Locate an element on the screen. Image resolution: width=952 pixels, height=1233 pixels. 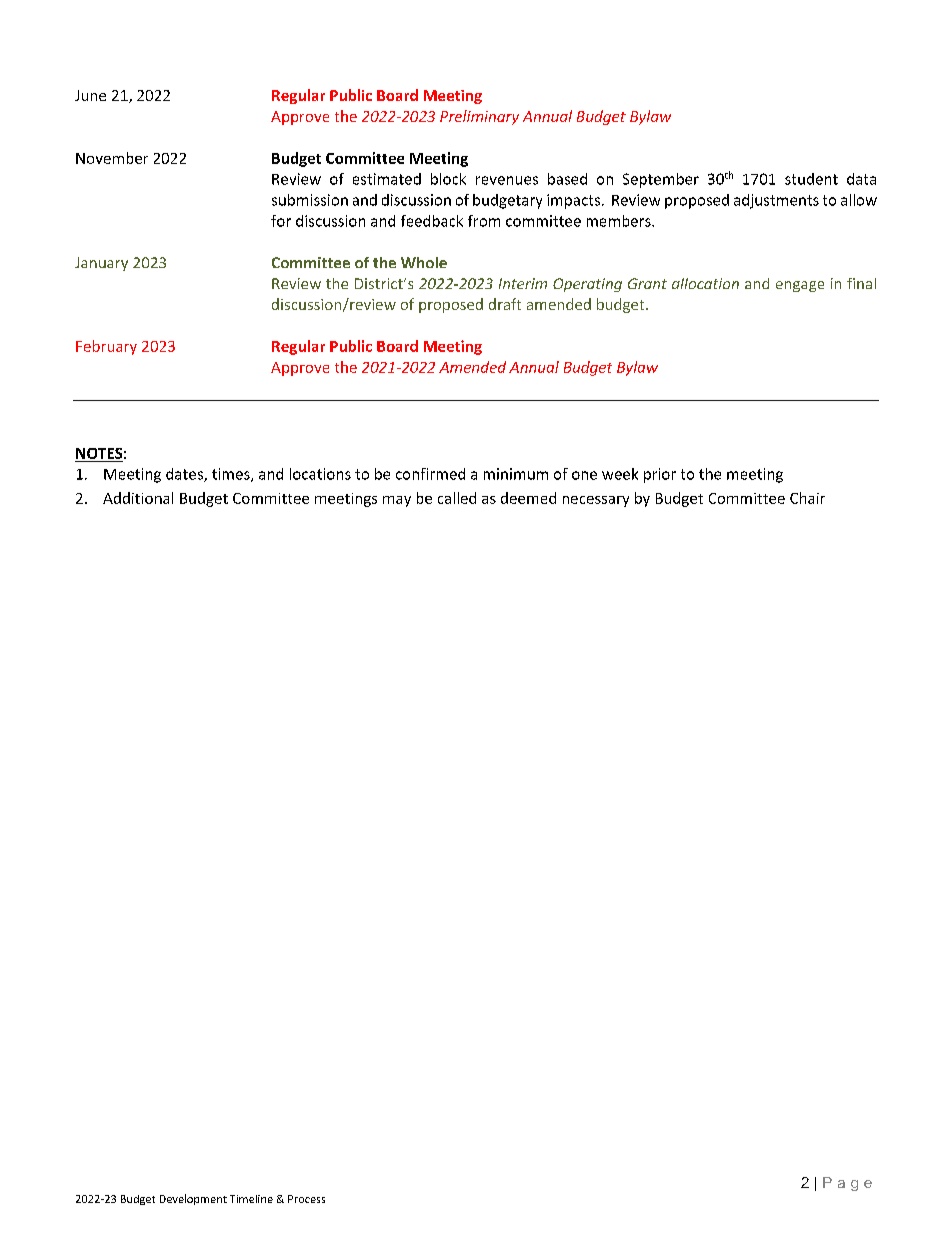
dates is located at coordinates (185, 475).
